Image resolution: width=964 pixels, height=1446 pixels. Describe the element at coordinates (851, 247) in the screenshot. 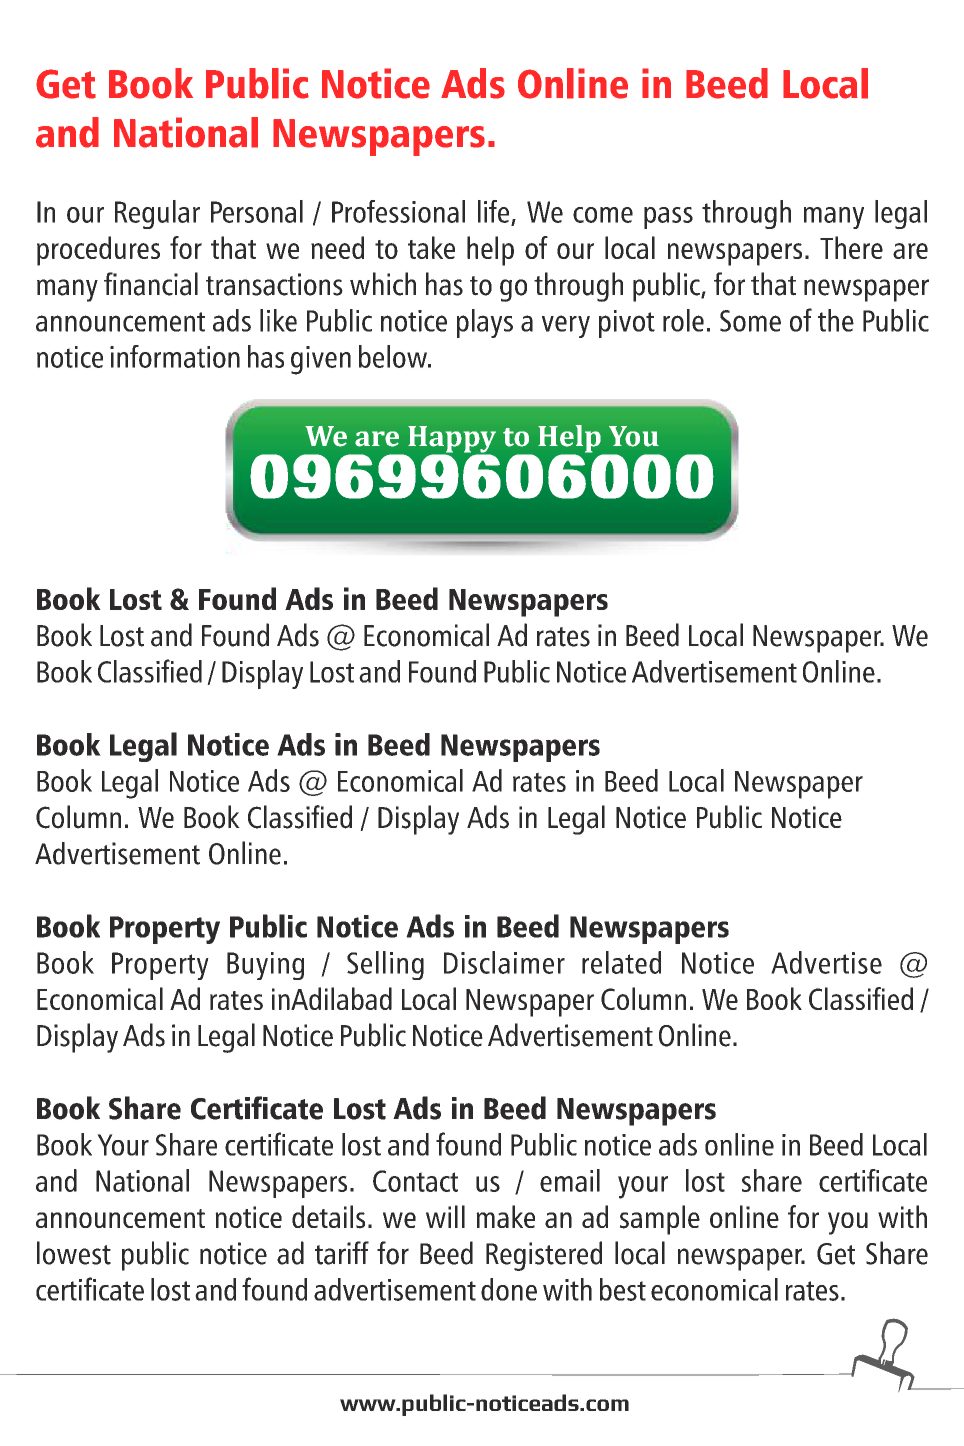

I see `There` at that location.
